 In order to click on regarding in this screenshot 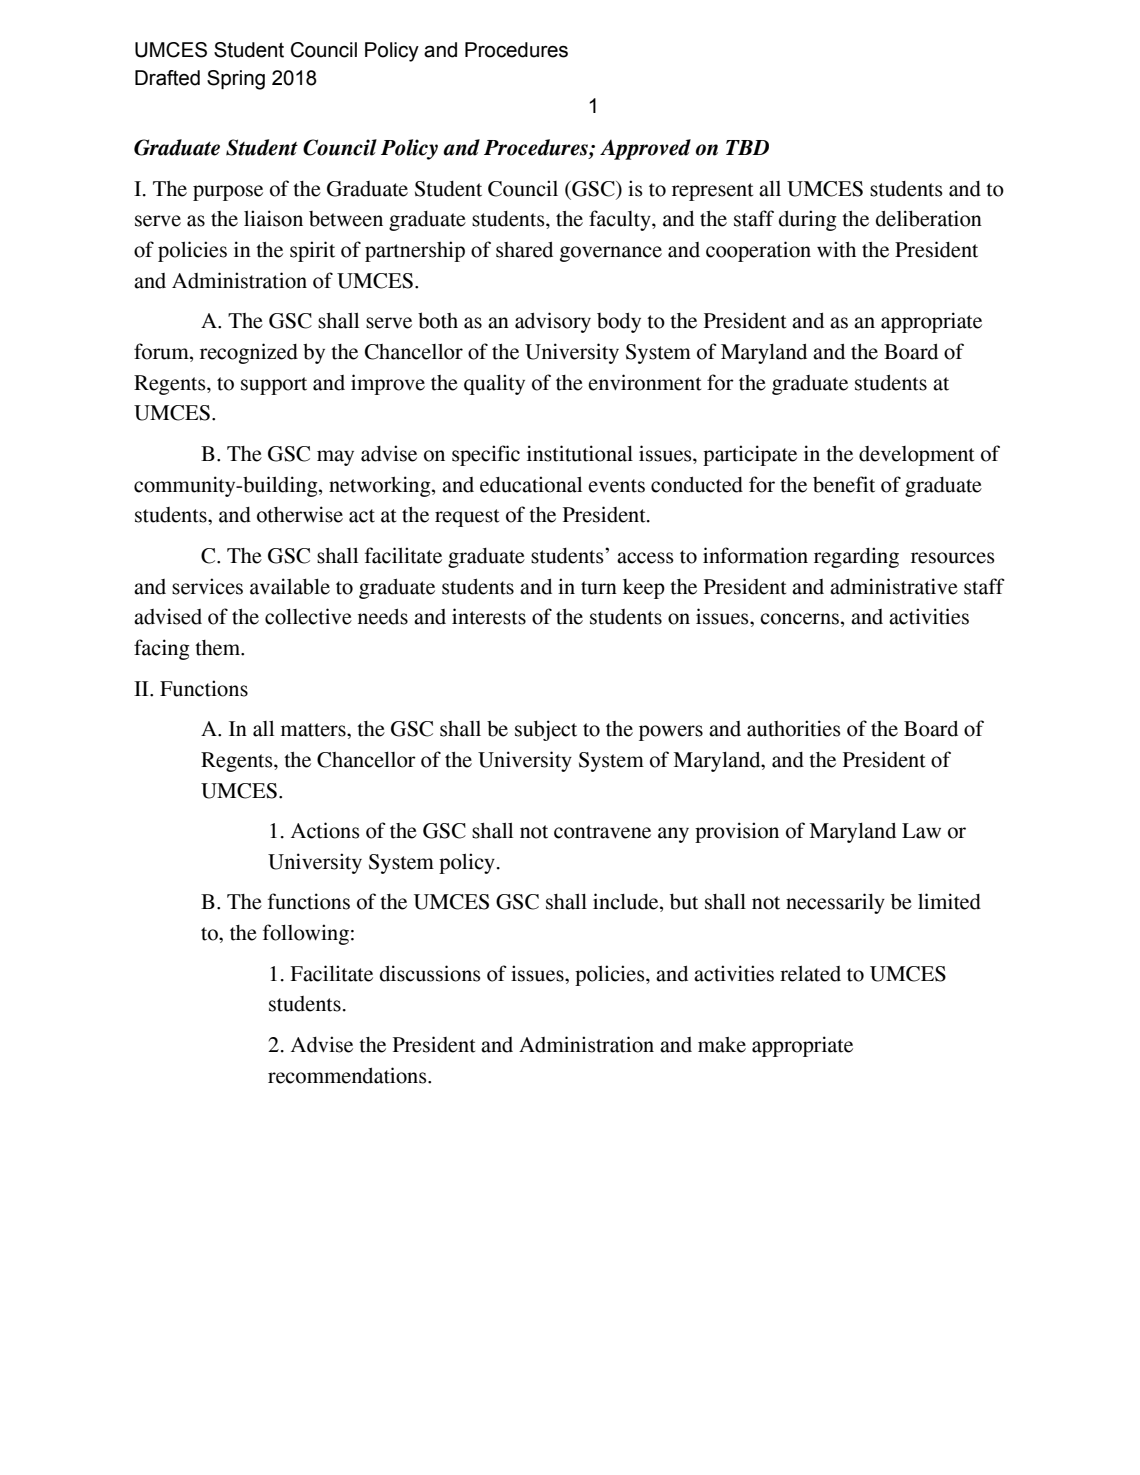, I will do `click(856, 557)`.
